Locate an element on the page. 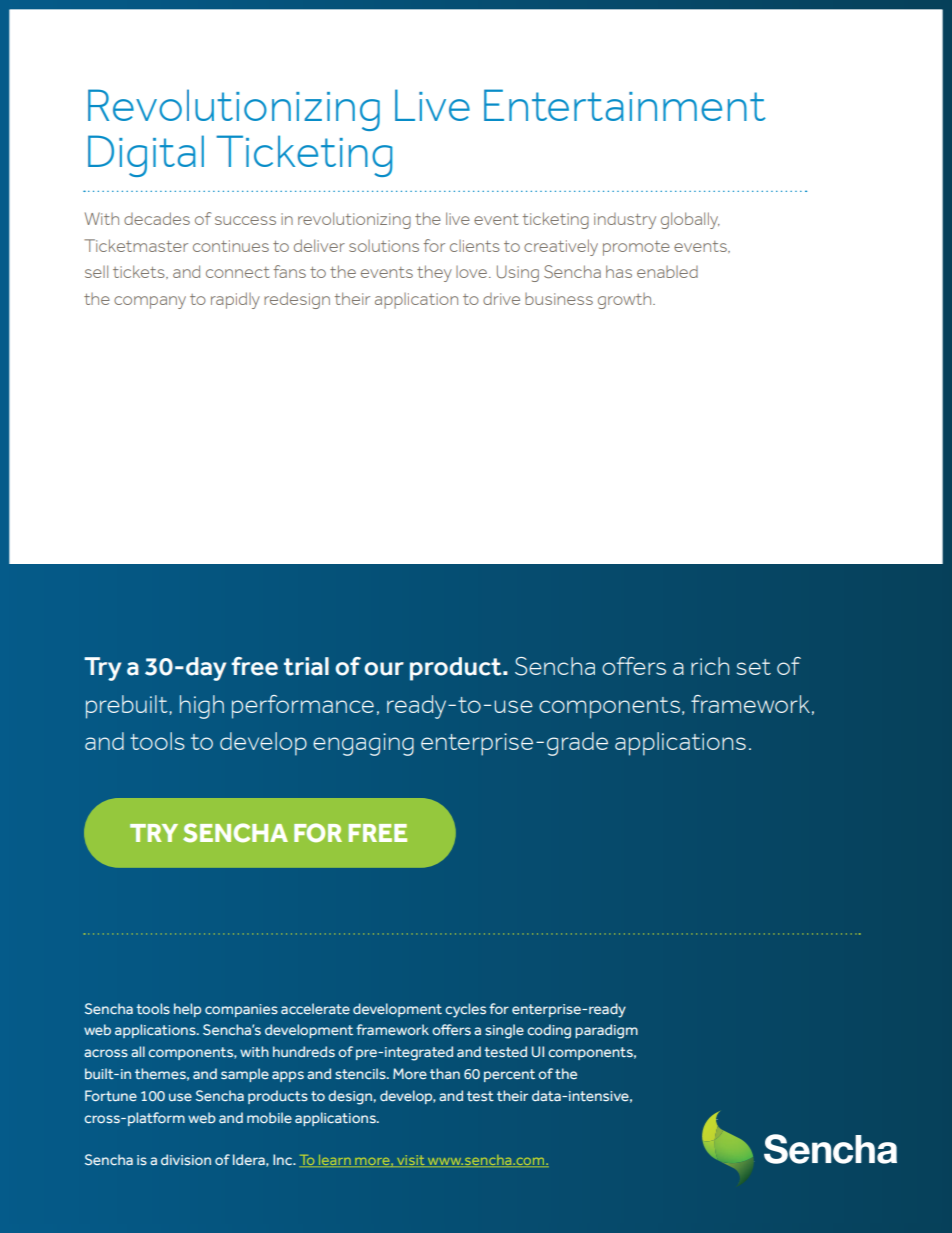 The image size is (952, 1233). our is located at coordinates (384, 669).
